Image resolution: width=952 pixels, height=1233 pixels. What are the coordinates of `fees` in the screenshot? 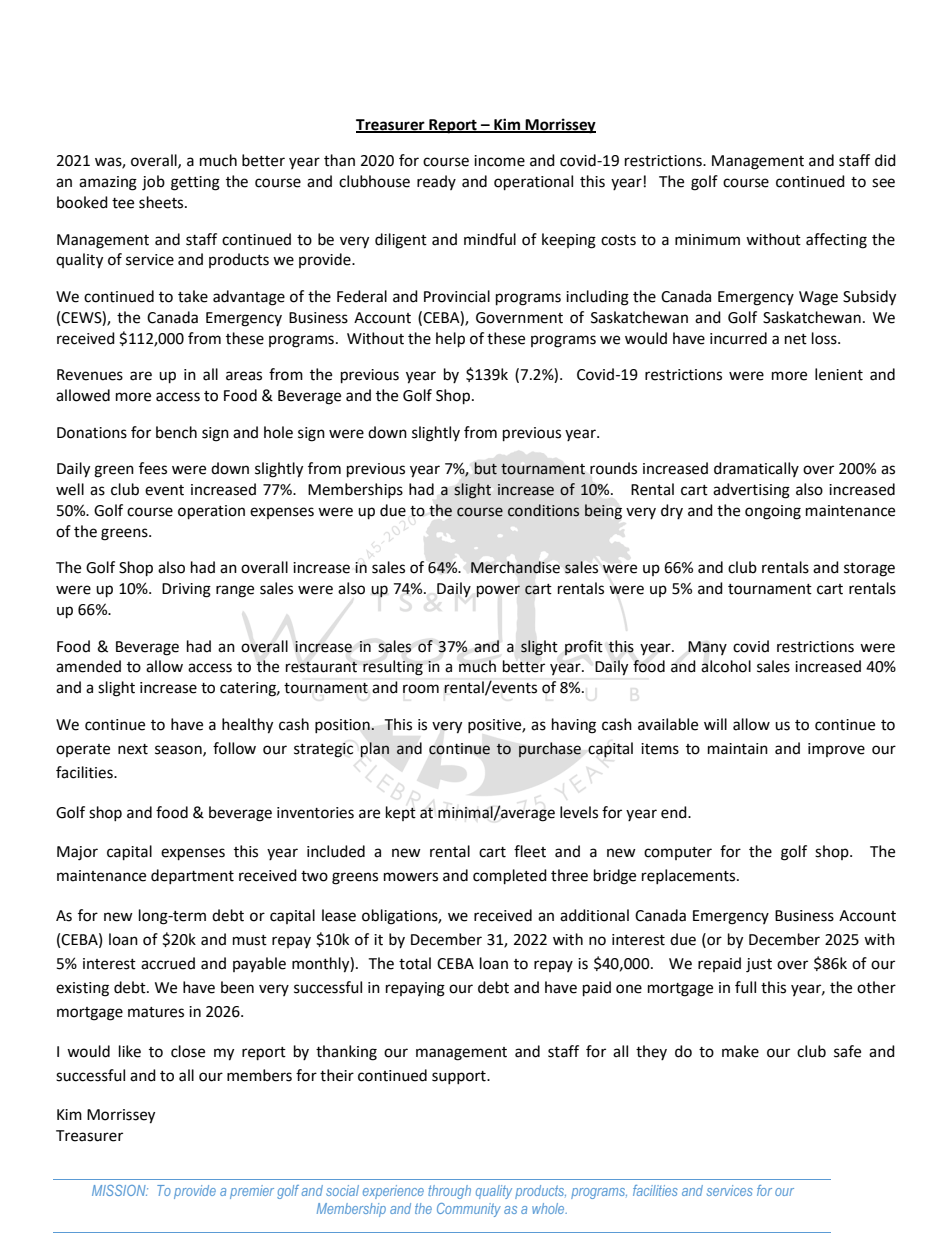 It's located at (153, 468).
